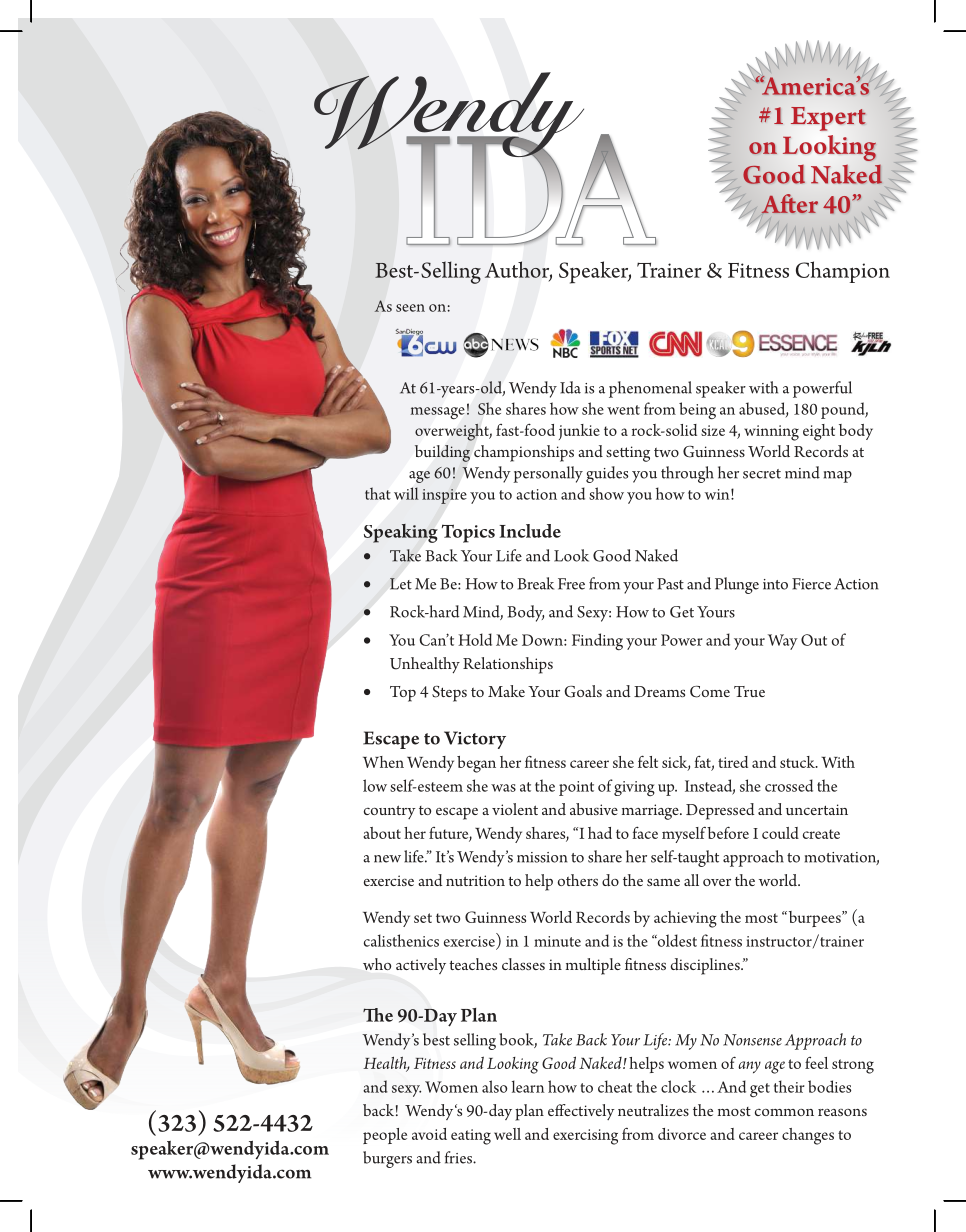 The width and height of the screenshot is (966, 1232). I want to click on Expert, so click(828, 119).
